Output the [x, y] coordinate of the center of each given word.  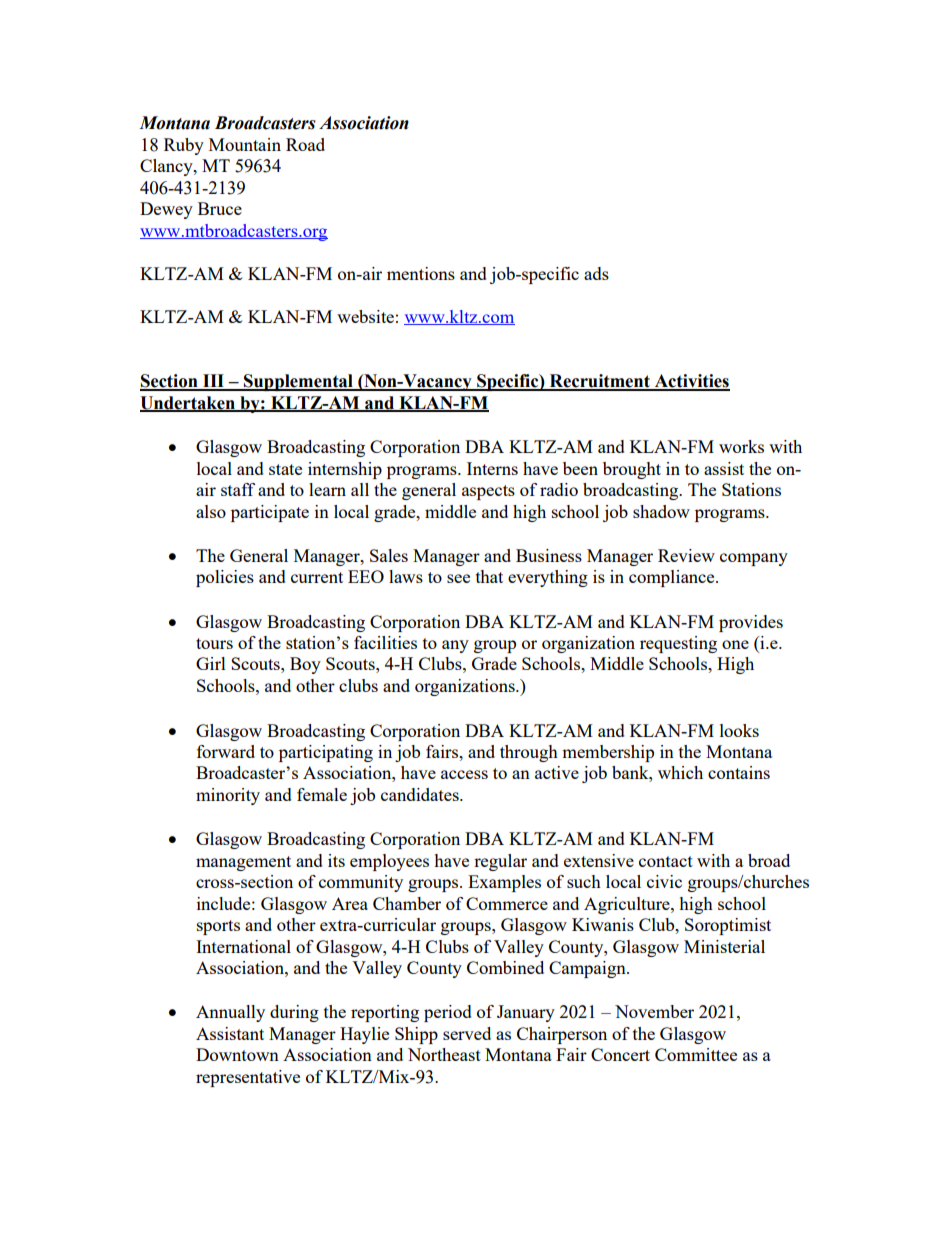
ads [596, 273]
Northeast [444, 1054]
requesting [678, 644]
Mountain [245, 144]
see [458, 578]
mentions [421, 273]
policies [225, 578]
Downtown [237, 1054]
